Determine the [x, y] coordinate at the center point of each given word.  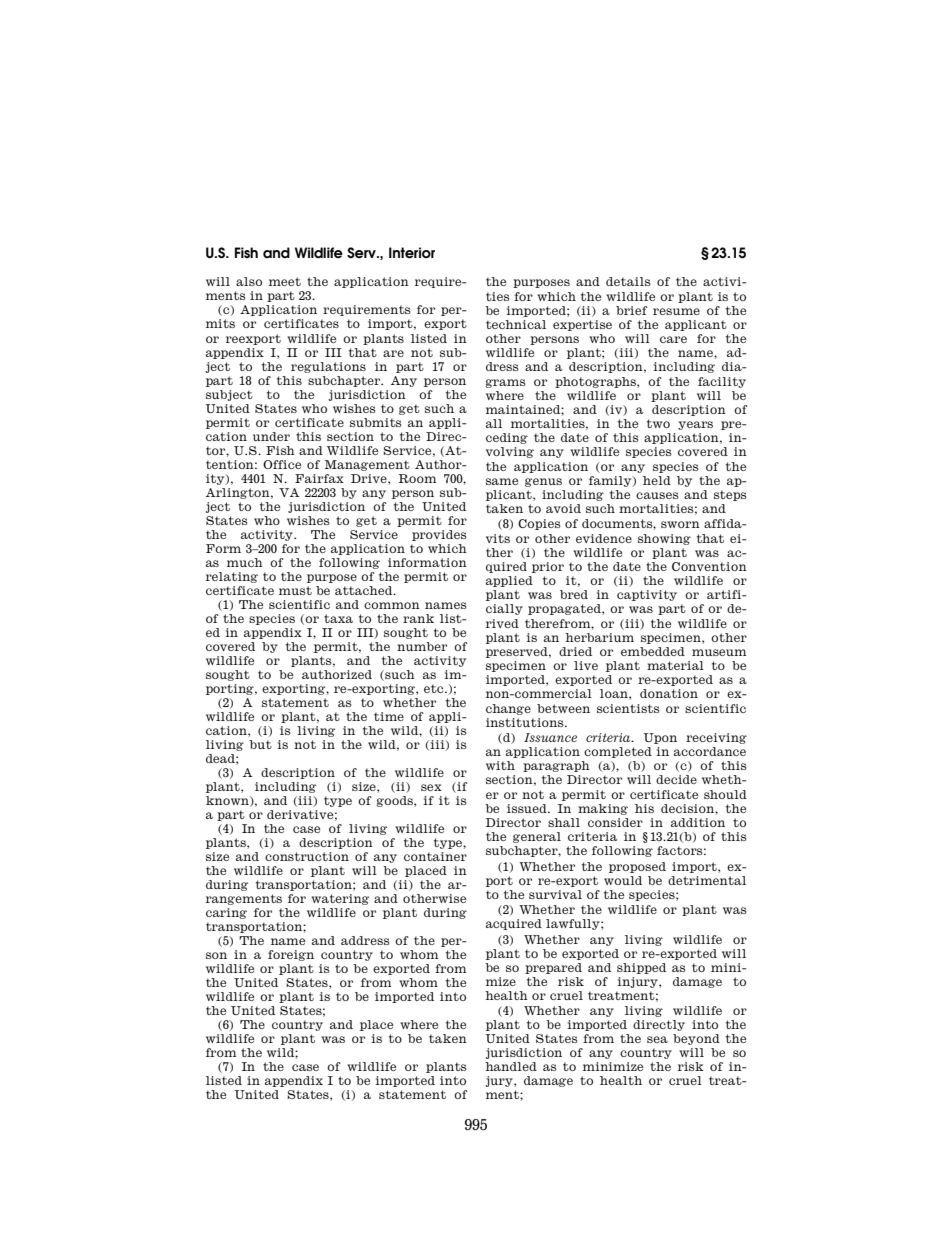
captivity [647, 595]
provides [439, 535]
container [435, 856]
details [628, 281]
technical [516, 324]
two [658, 423]
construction [307, 856]
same [502, 481]
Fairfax [319, 478]
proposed [637, 867]
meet [285, 281]
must [295, 590]
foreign [291, 955]
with [500, 765]
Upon [660, 738]
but [260, 744]
